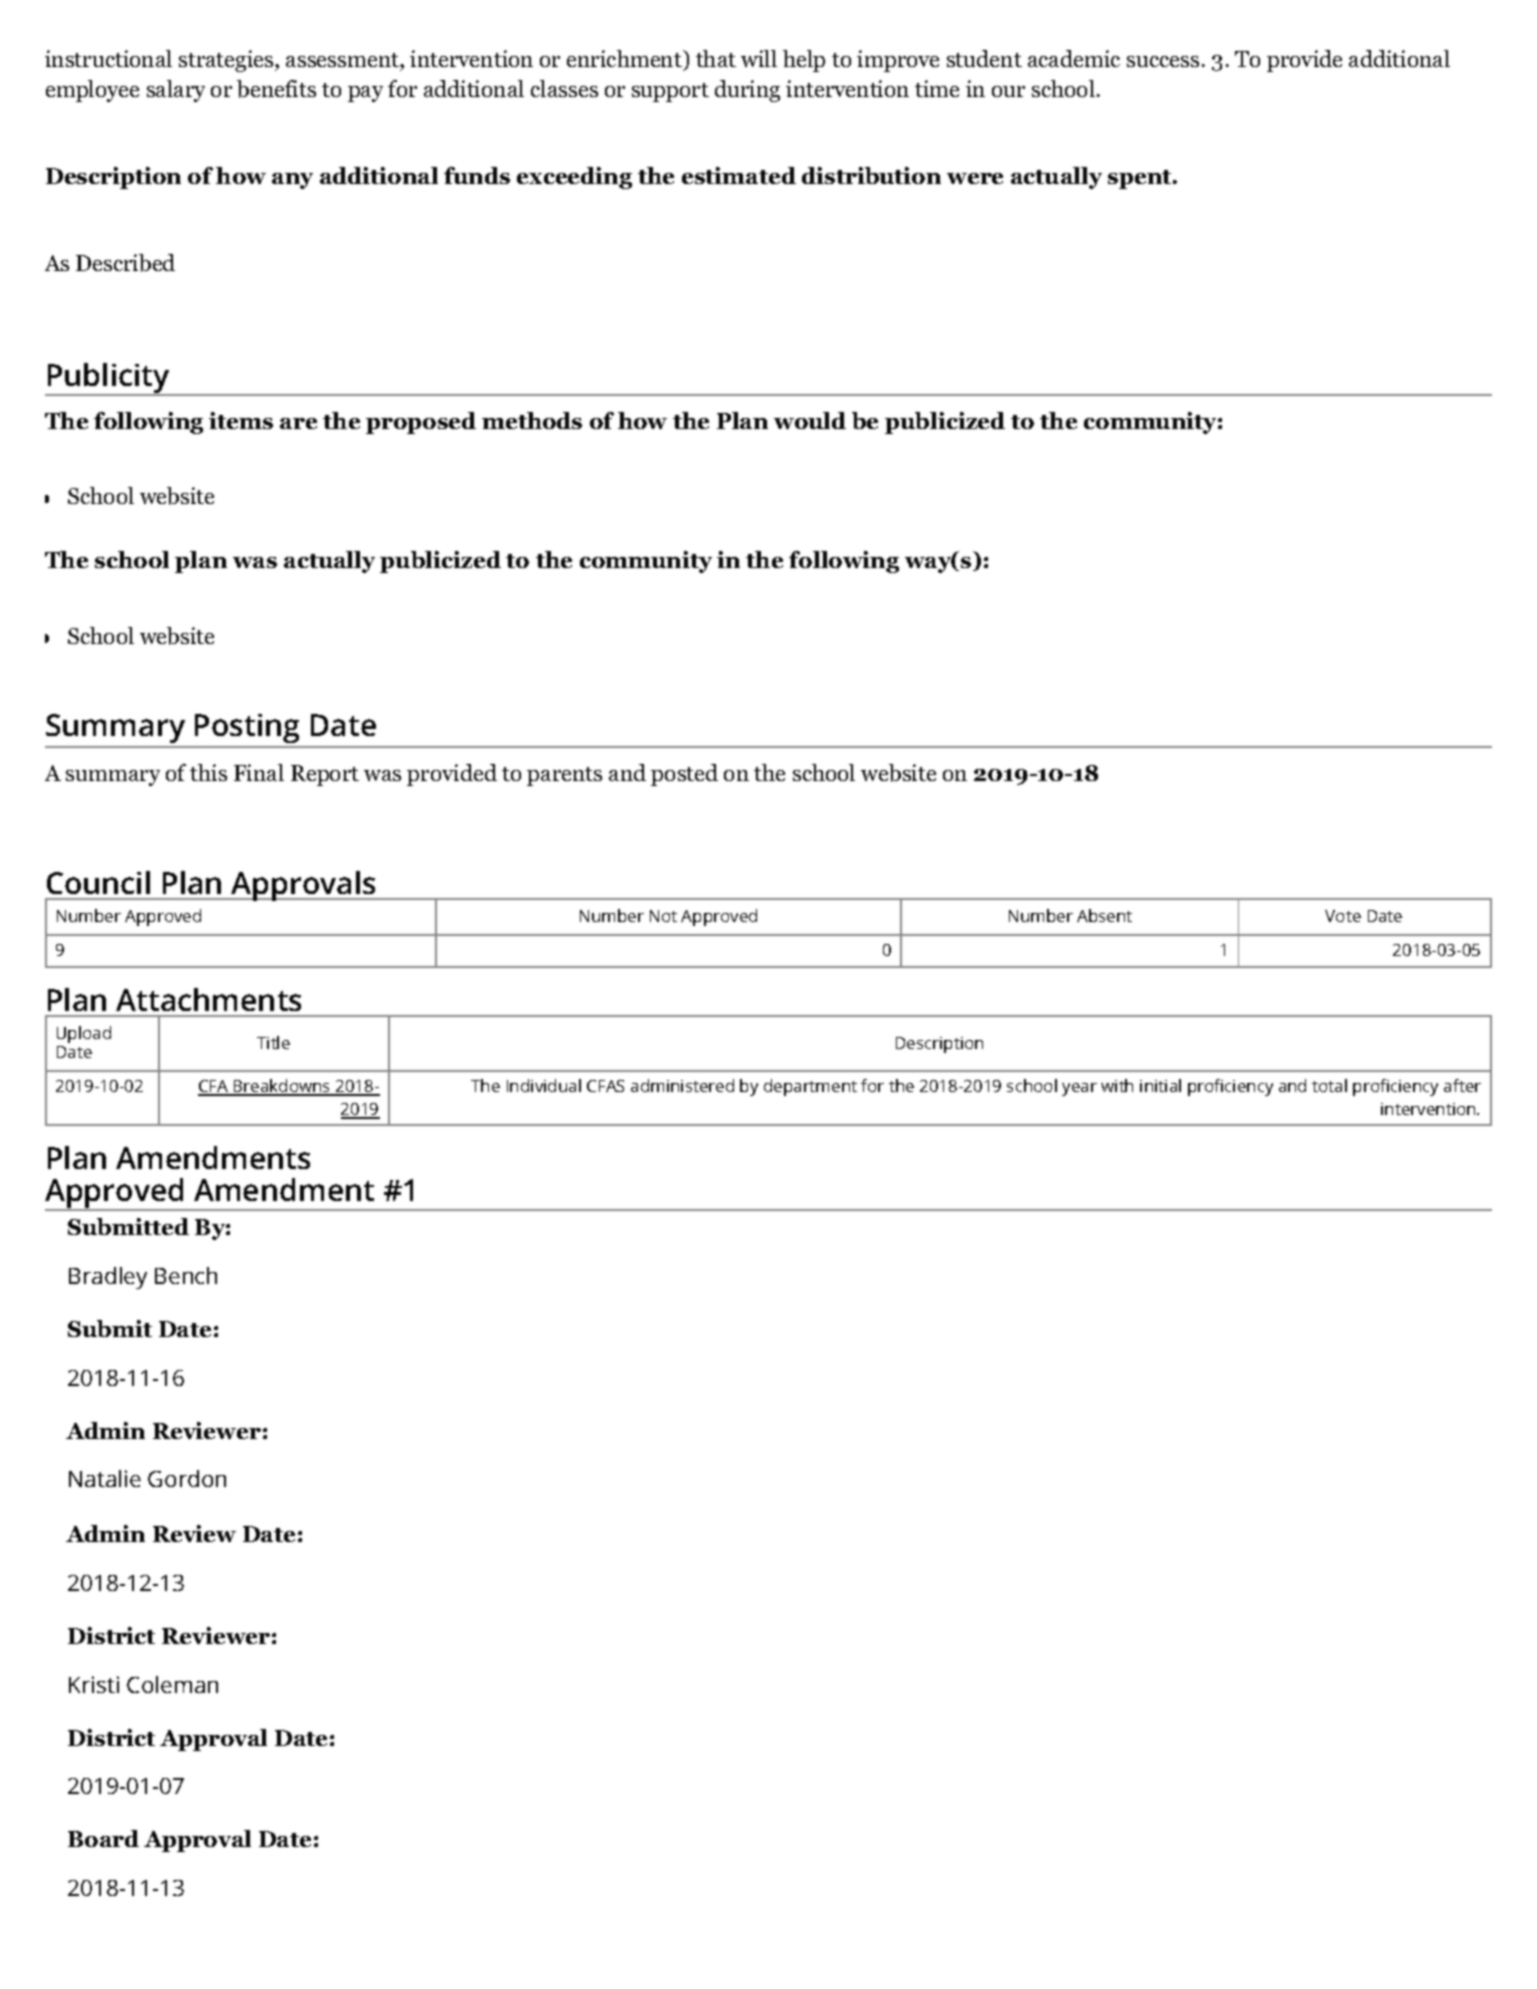 Image resolution: width=1537 pixels, height=1989 pixels. I want to click on Board, so click(103, 1838).
